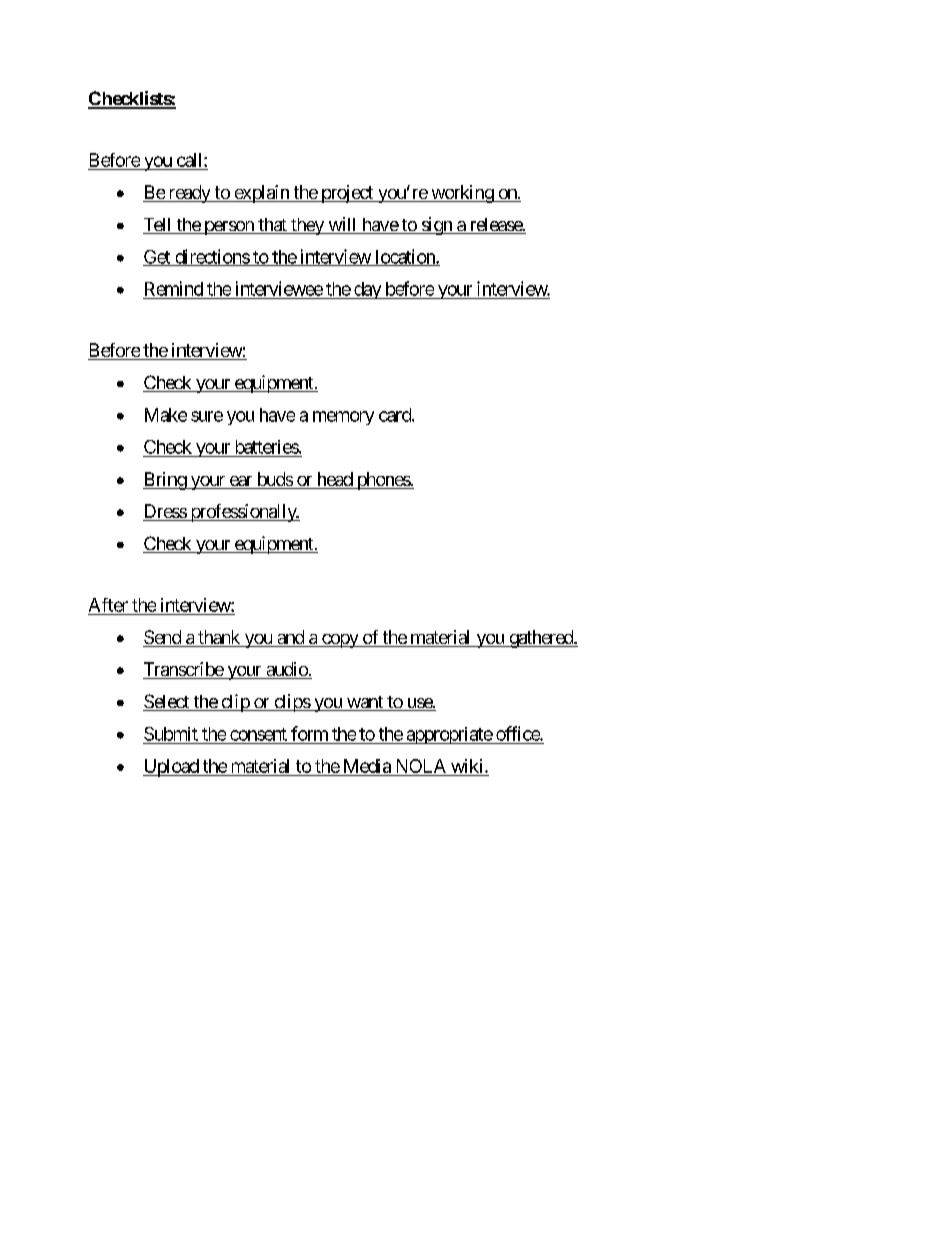 The width and height of the document is (952, 1233). What do you see at coordinates (347, 194) in the document?
I see `project` at bounding box center [347, 194].
